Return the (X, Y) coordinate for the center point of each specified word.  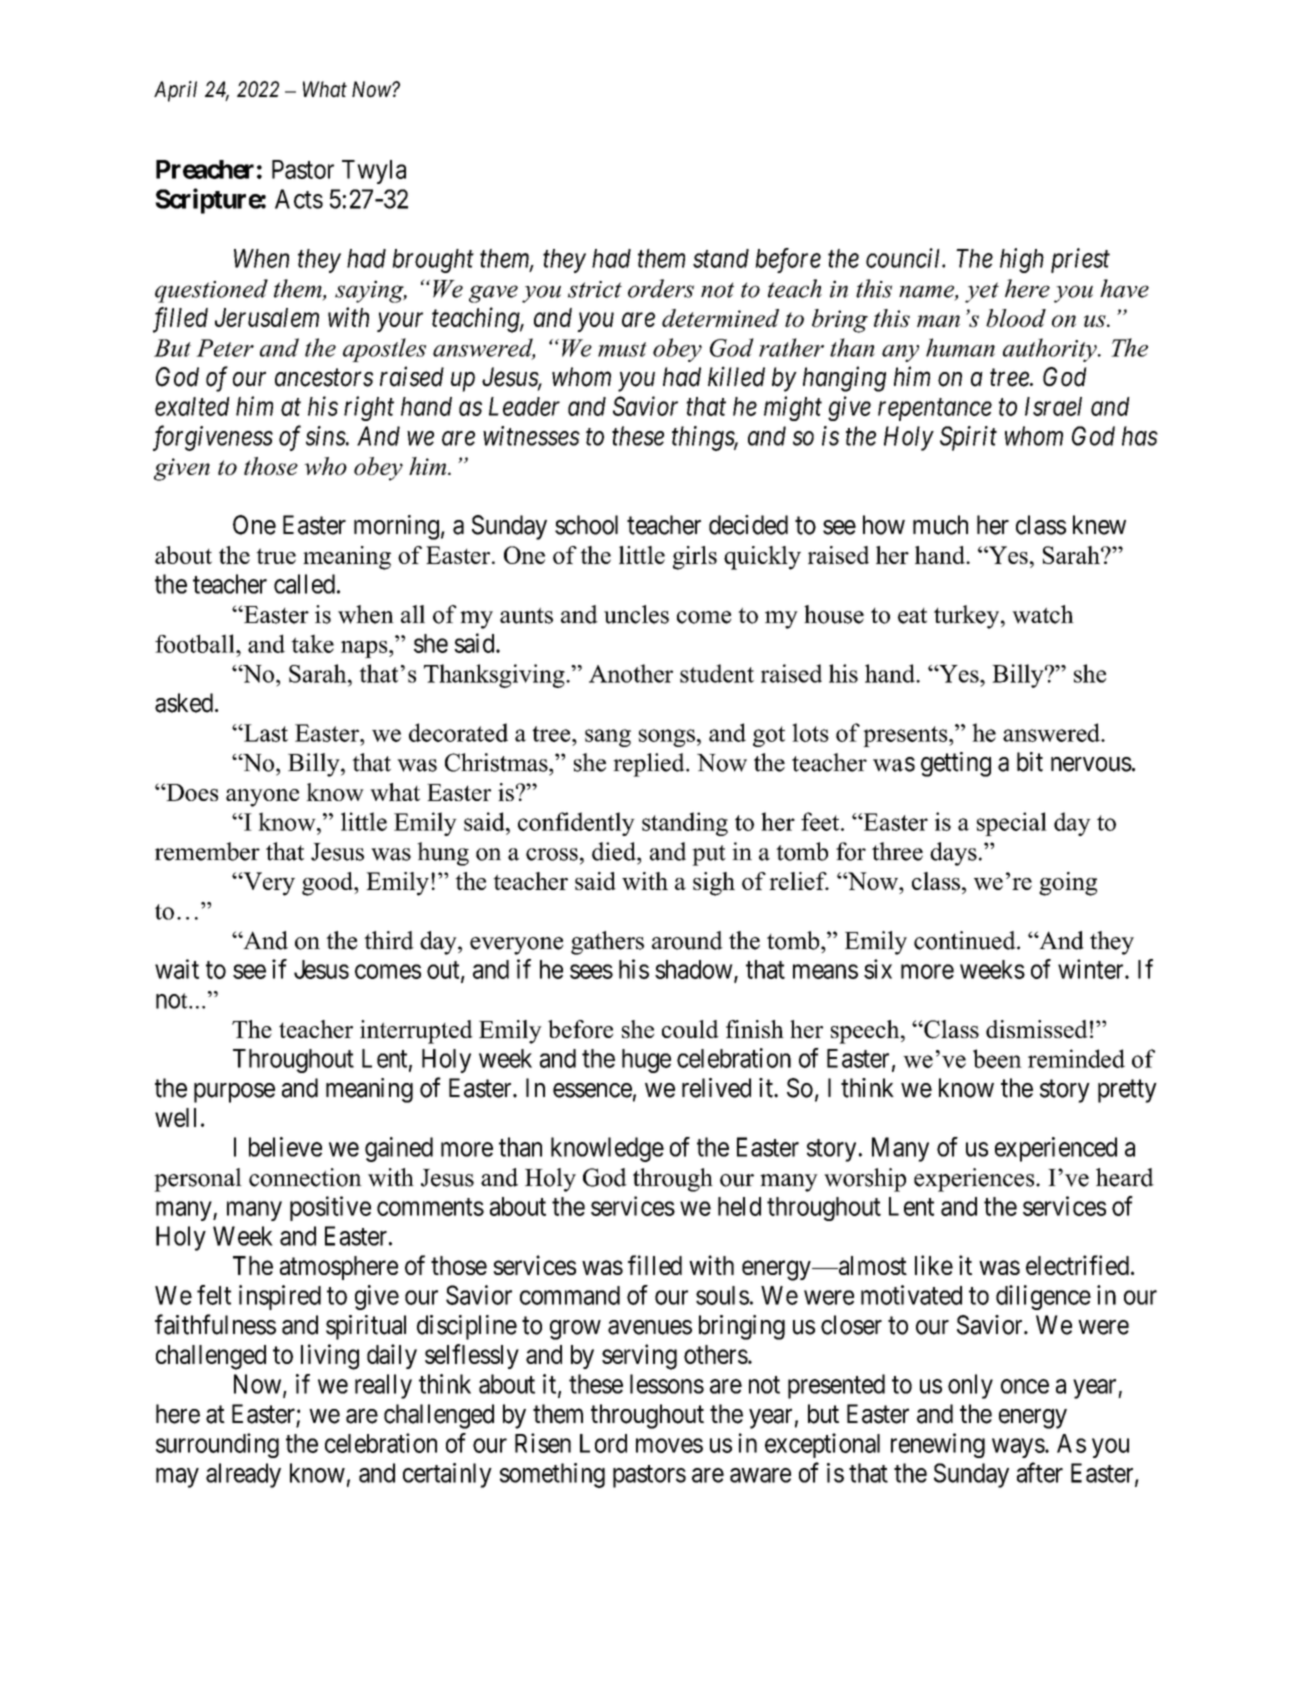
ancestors (324, 378)
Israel (1053, 406)
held (739, 1206)
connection (305, 1177)
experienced (1056, 1149)
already (243, 1475)
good (328, 884)
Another (631, 673)
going (1068, 884)
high (1022, 260)
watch (1043, 614)
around (687, 940)
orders (661, 288)
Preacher (205, 169)
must (622, 349)
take (312, 643)
